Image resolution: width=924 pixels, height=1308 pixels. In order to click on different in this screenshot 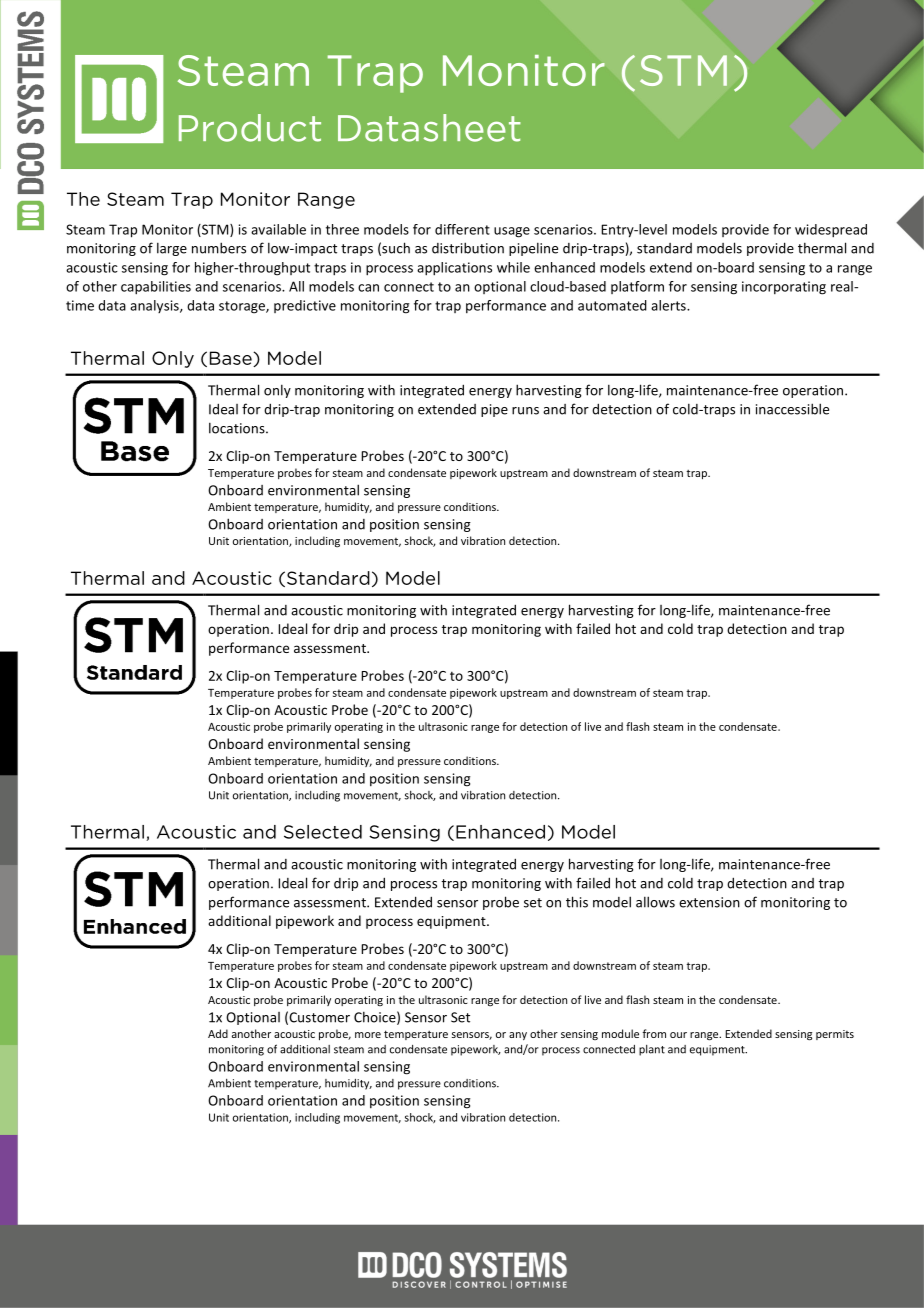, I will do `click(462, 229)`.
